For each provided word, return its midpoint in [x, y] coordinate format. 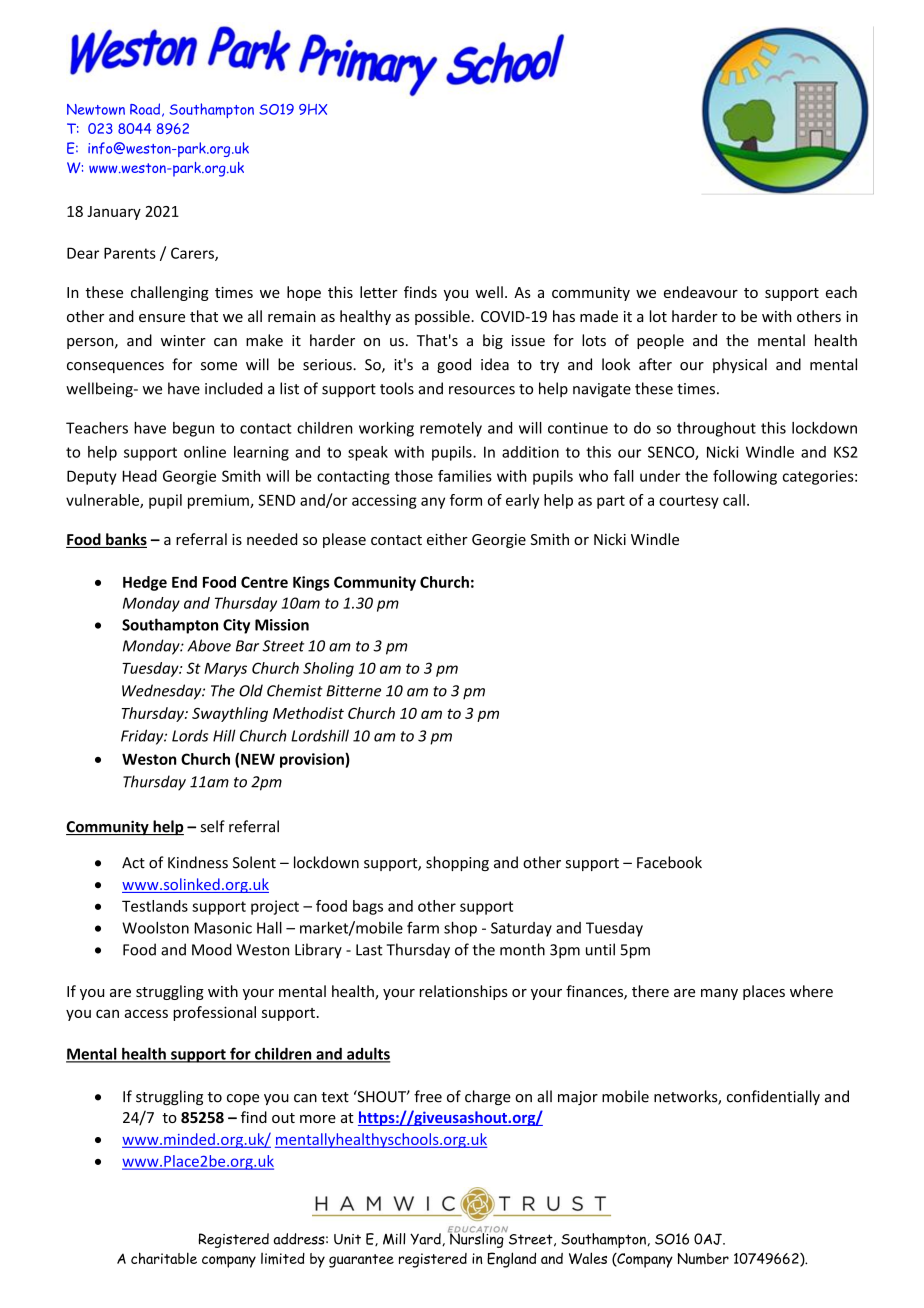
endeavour [701, 292]
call [734, 500]
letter [379, 292]
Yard [426, 1239]
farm [423, 927]
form [466, 500]
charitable [164, 1258]
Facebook [669, 862]
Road [145, 109]
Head [140, 476]
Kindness [198, 862]
